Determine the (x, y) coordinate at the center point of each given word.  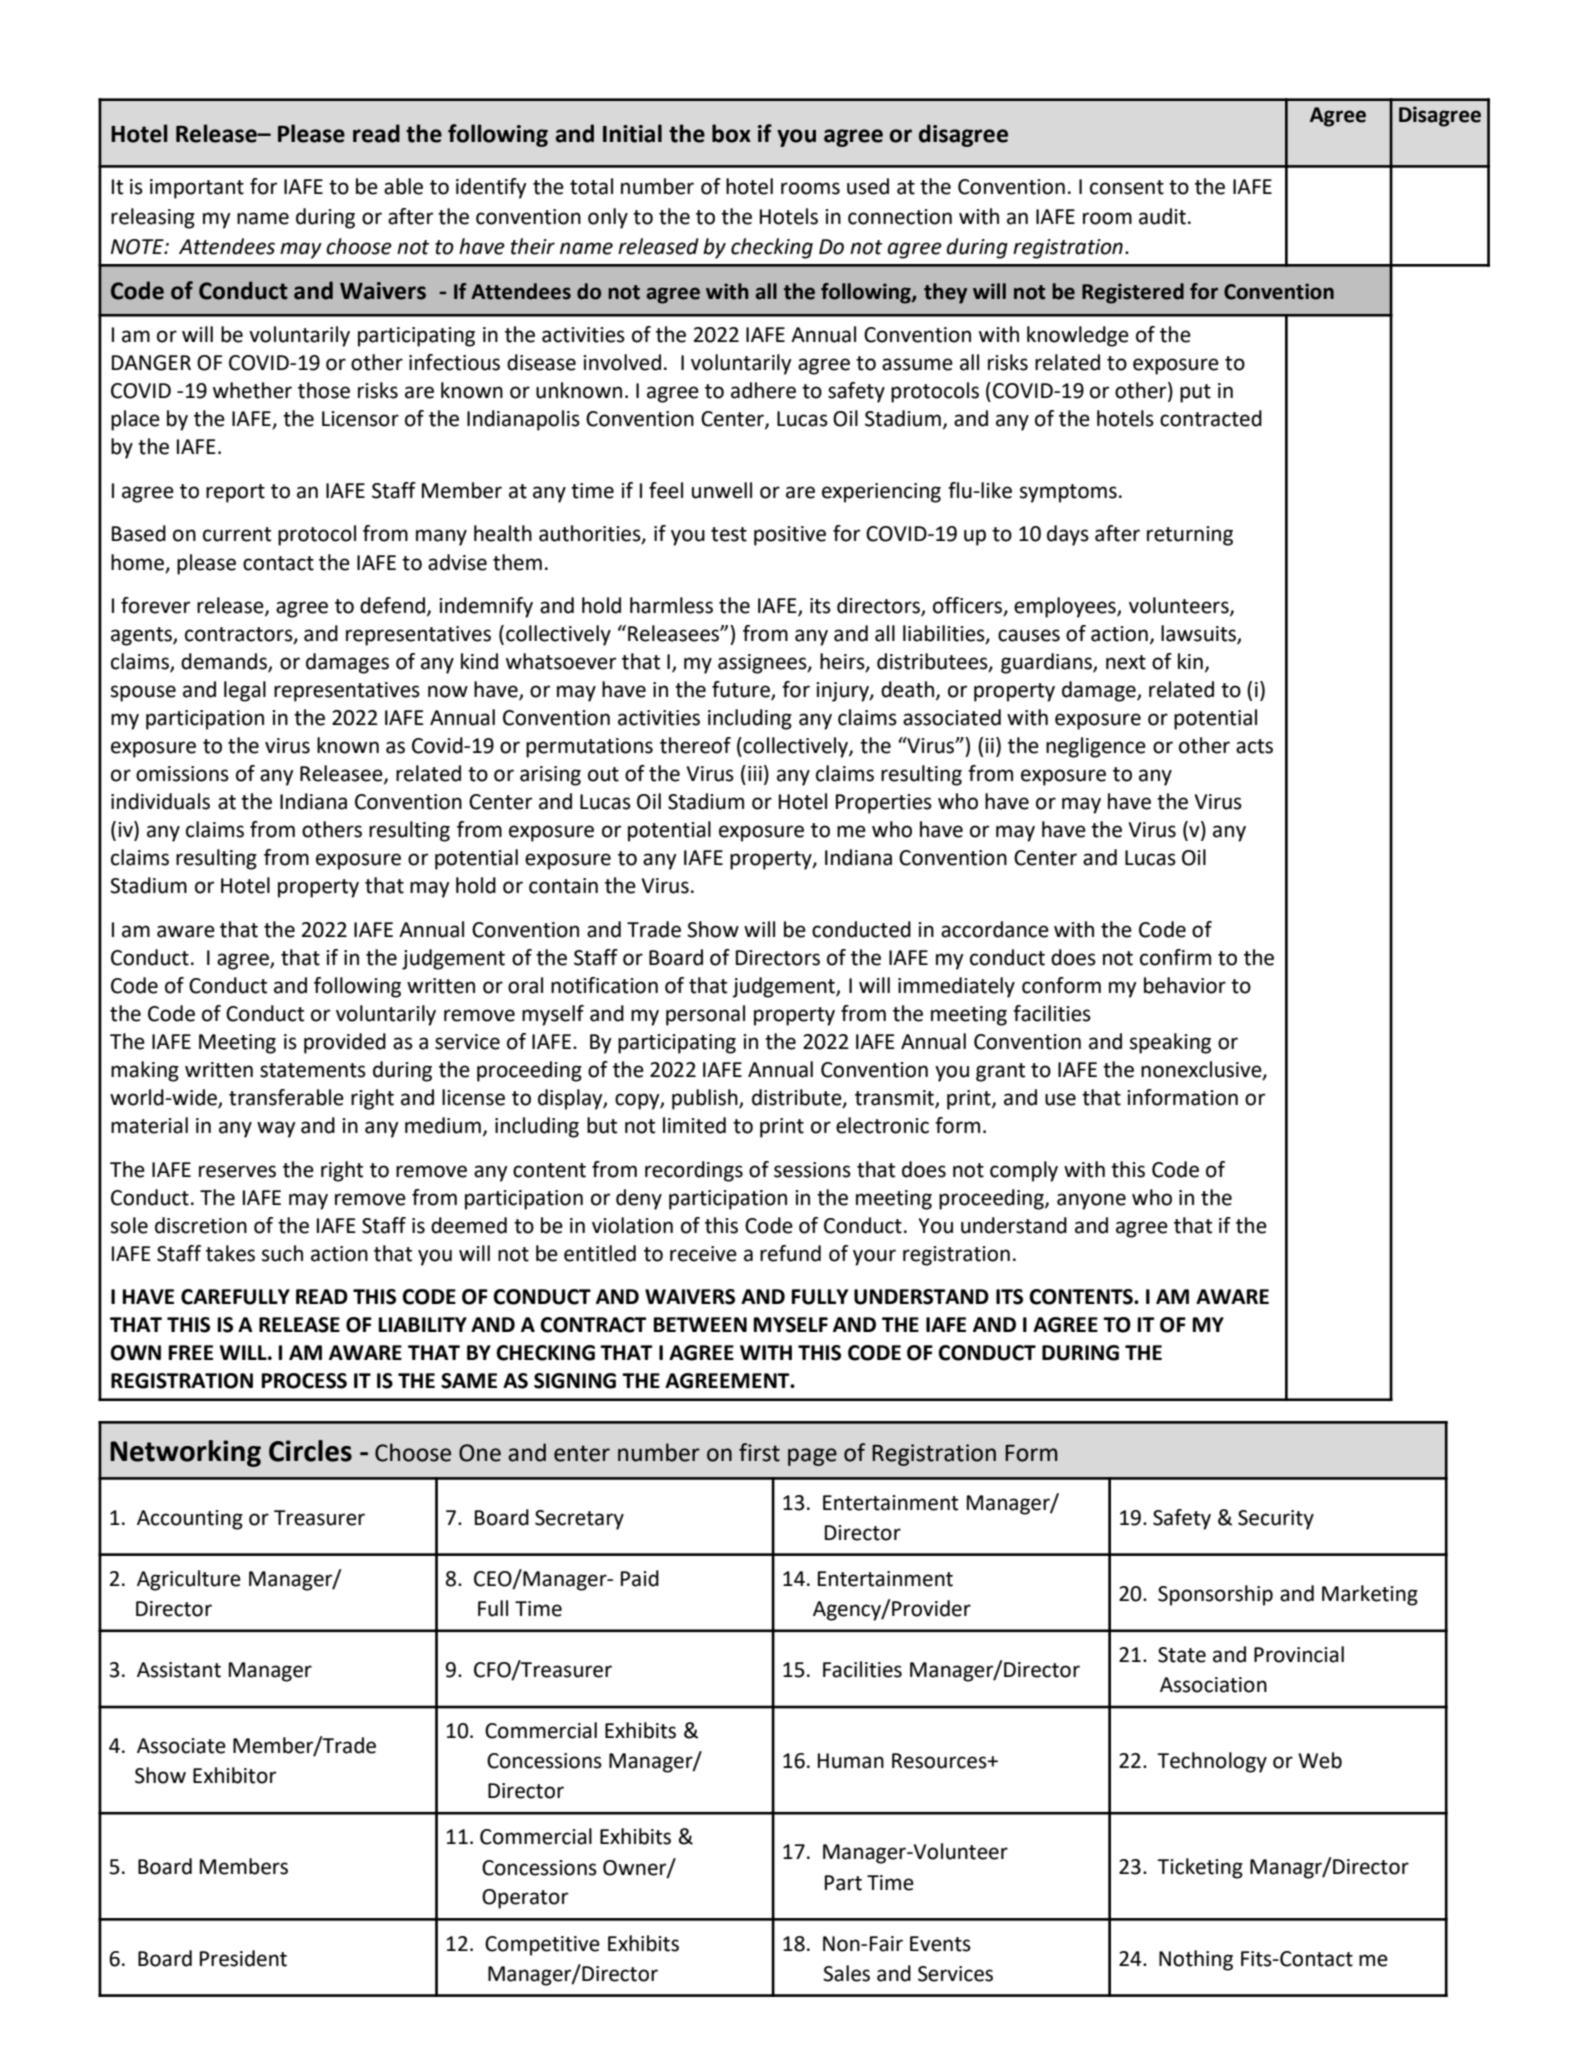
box (731, 133)
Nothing (1196, 1960)
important (197, 189)
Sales (846, 1973)
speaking (1170, 1043)
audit (1162, 216)
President (243, 1958)
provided (345, 1043)
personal (705, 1015)
